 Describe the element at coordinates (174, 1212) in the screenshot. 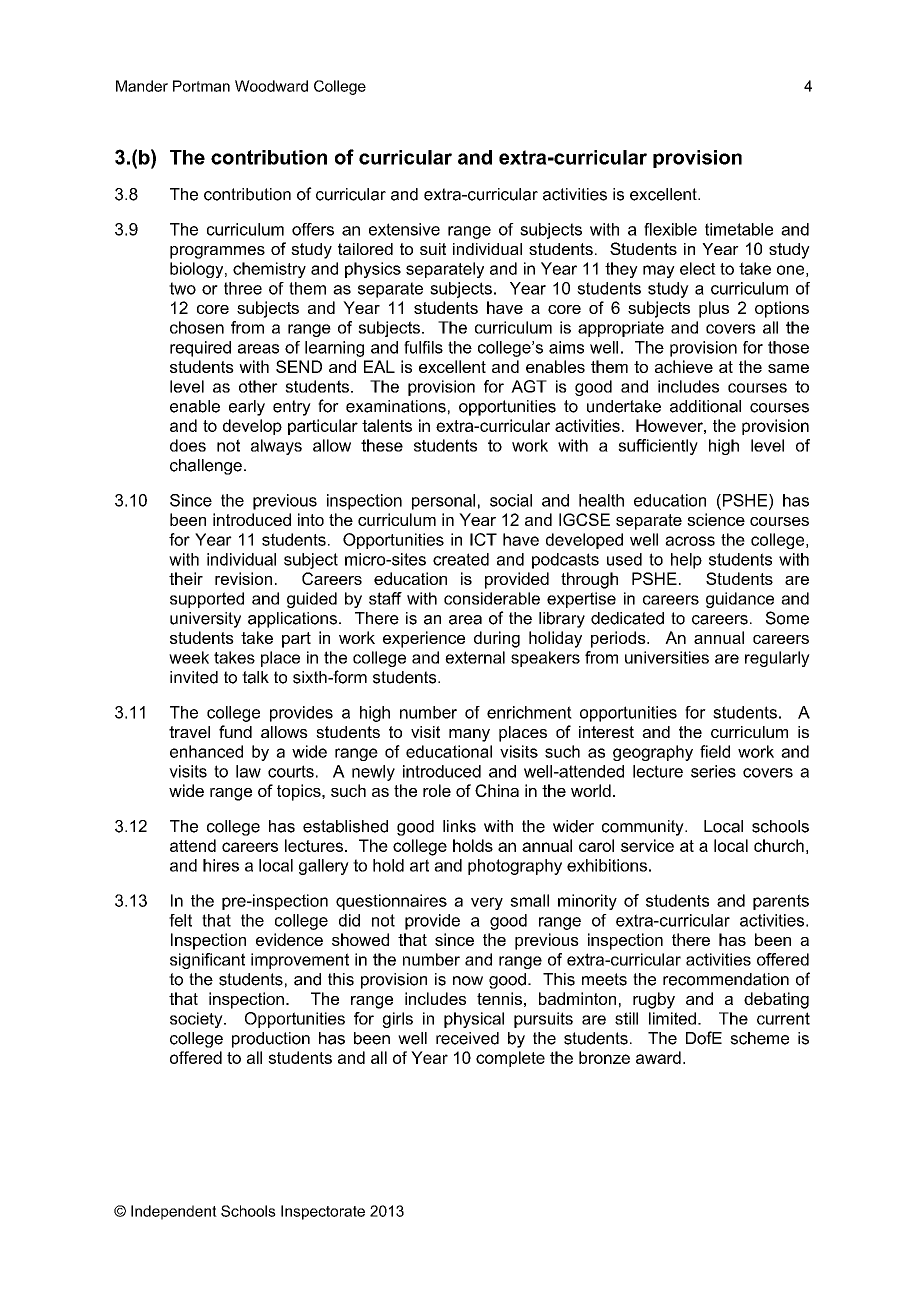

I see `Independent` at that location.
